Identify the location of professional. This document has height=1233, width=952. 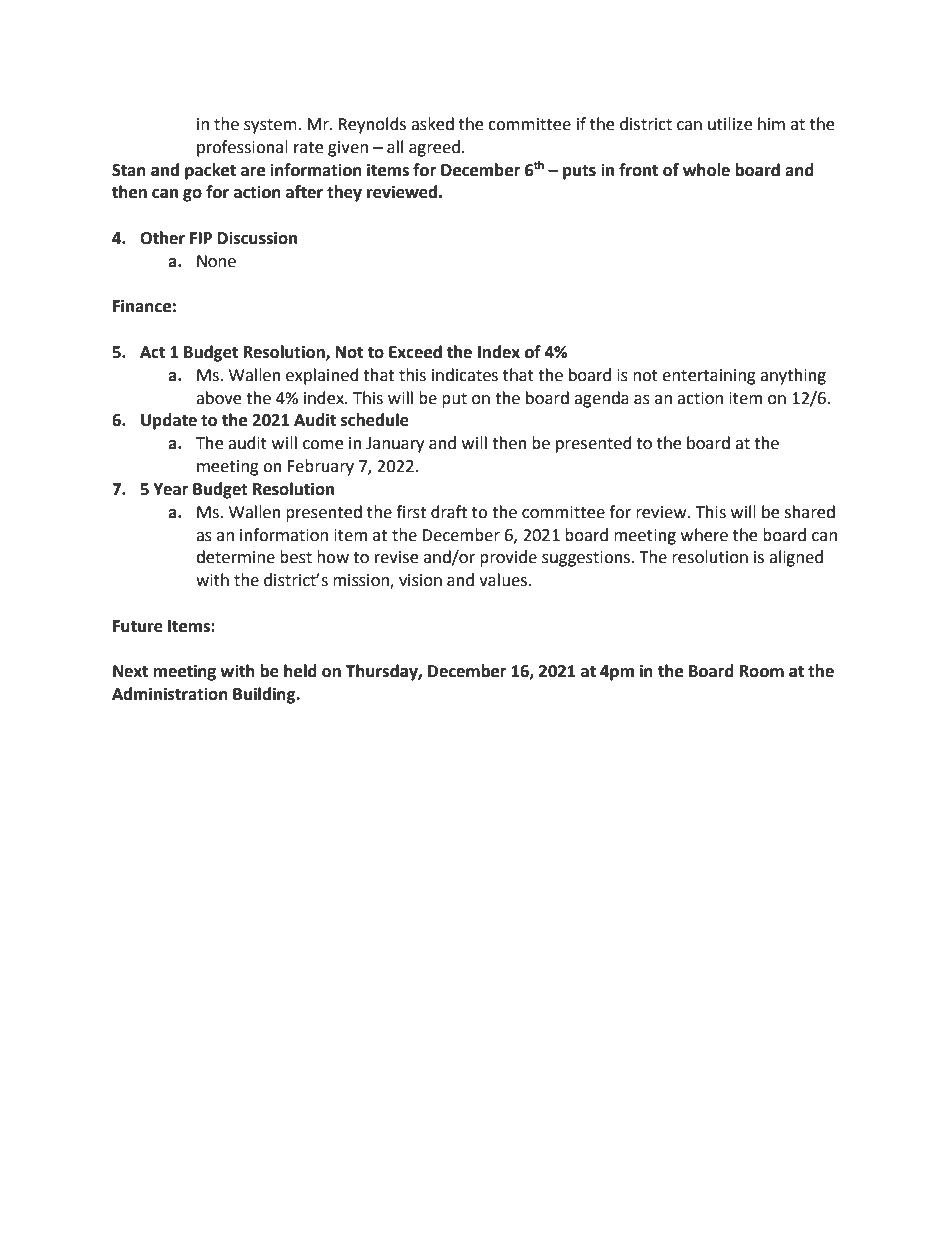
(242, 148).
